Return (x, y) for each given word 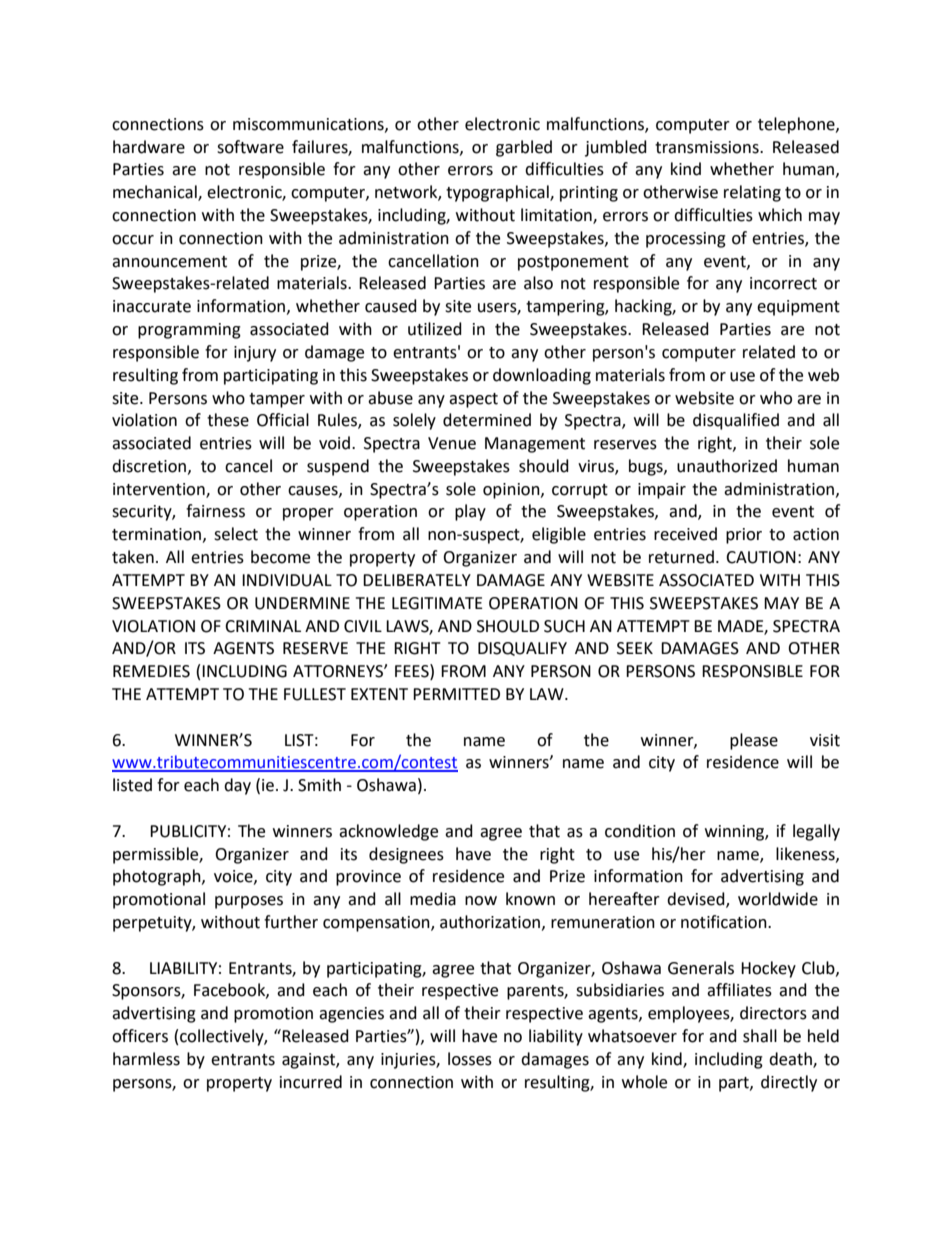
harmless (146, 1059)
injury (255, 354)
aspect (473, 400)
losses (470, 1059)
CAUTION (761, 557)
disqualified (736, 421)
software (250, 147)
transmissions (708, 147)
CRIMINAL (263, 626)
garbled (524, 148)
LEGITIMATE (437, 603)
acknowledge (388, 832)
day (237, 786)
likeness (806, 854)
